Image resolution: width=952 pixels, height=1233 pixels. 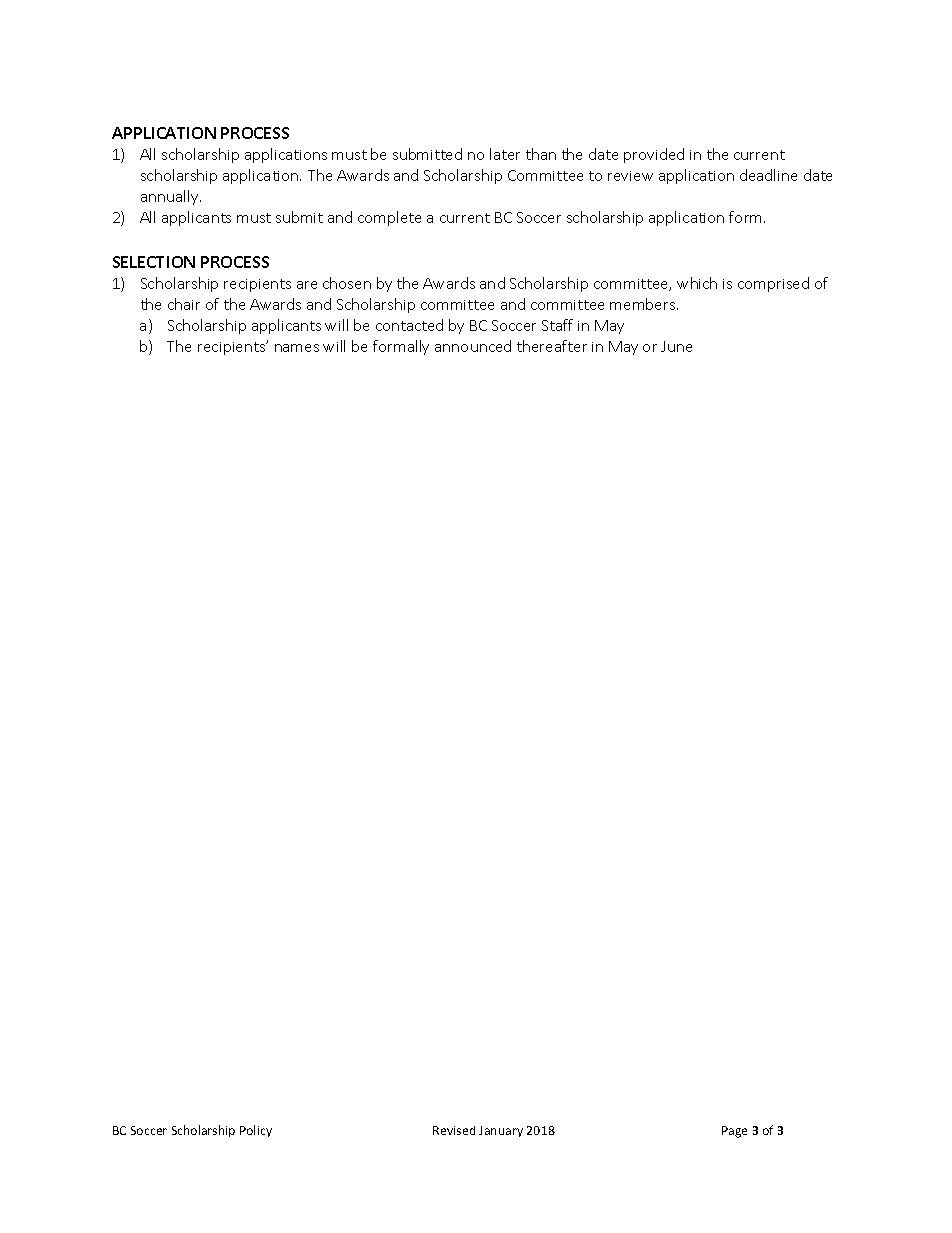 I want to click on January, so click(x=501, y=1131).
